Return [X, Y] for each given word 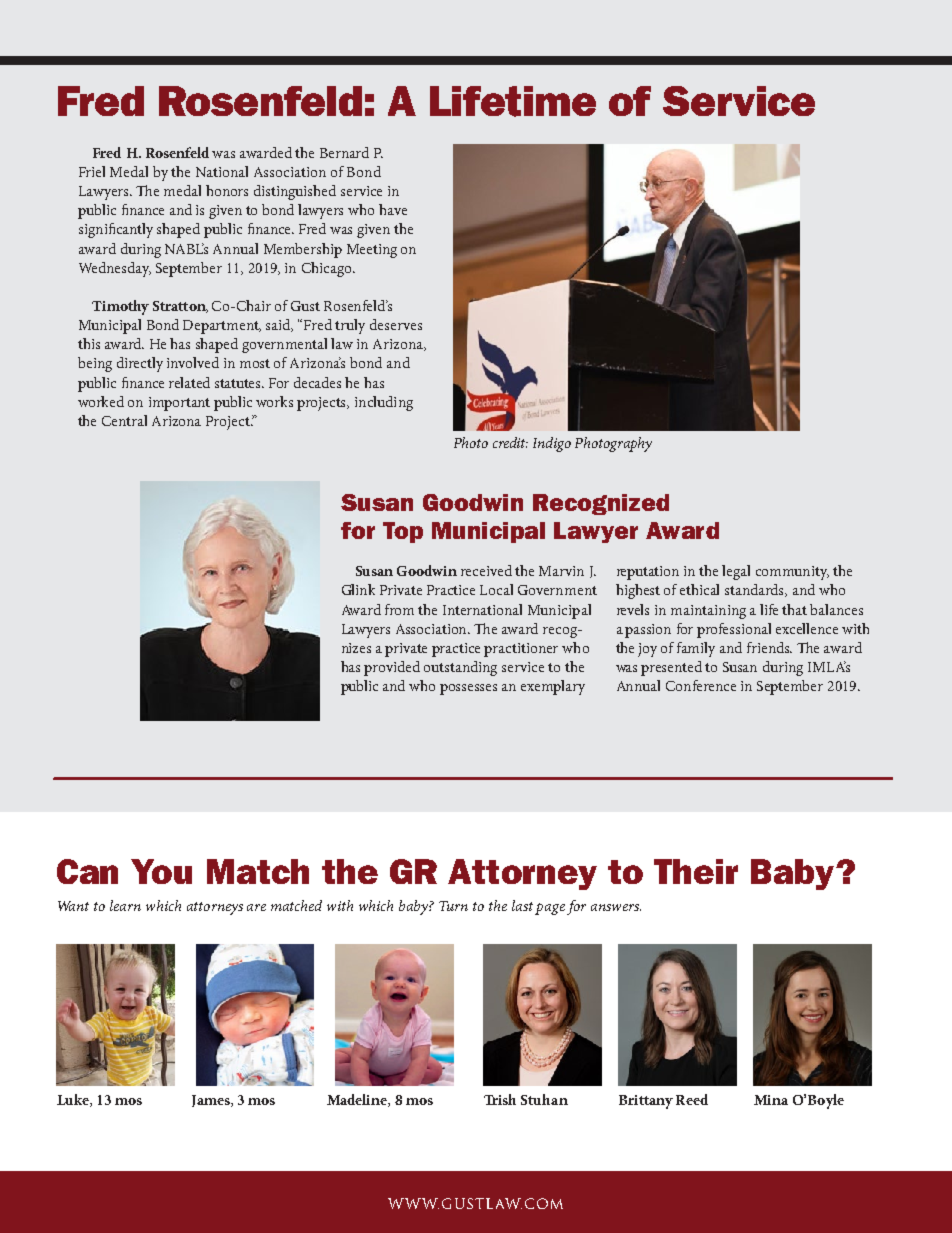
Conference [701, 685]
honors [227, 190]
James [212, 1101]
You [161, 871]
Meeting [372, 251]
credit [510, 442]
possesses [468, 689]
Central [124, 420]
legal [736, 572]
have [393, 209]
